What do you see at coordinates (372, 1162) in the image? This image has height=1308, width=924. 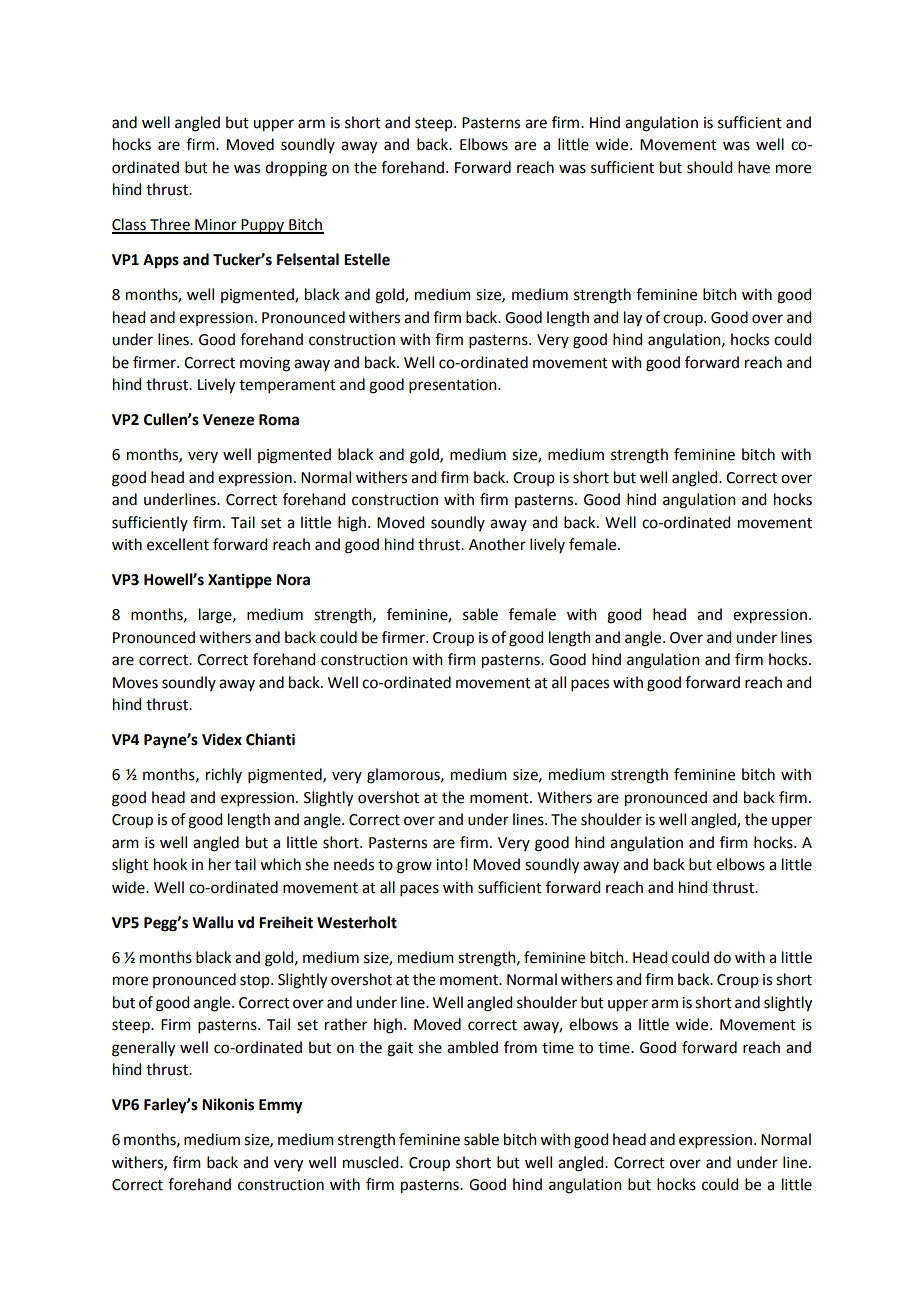 I see `muscled` at bounding box center [372, 1162].
